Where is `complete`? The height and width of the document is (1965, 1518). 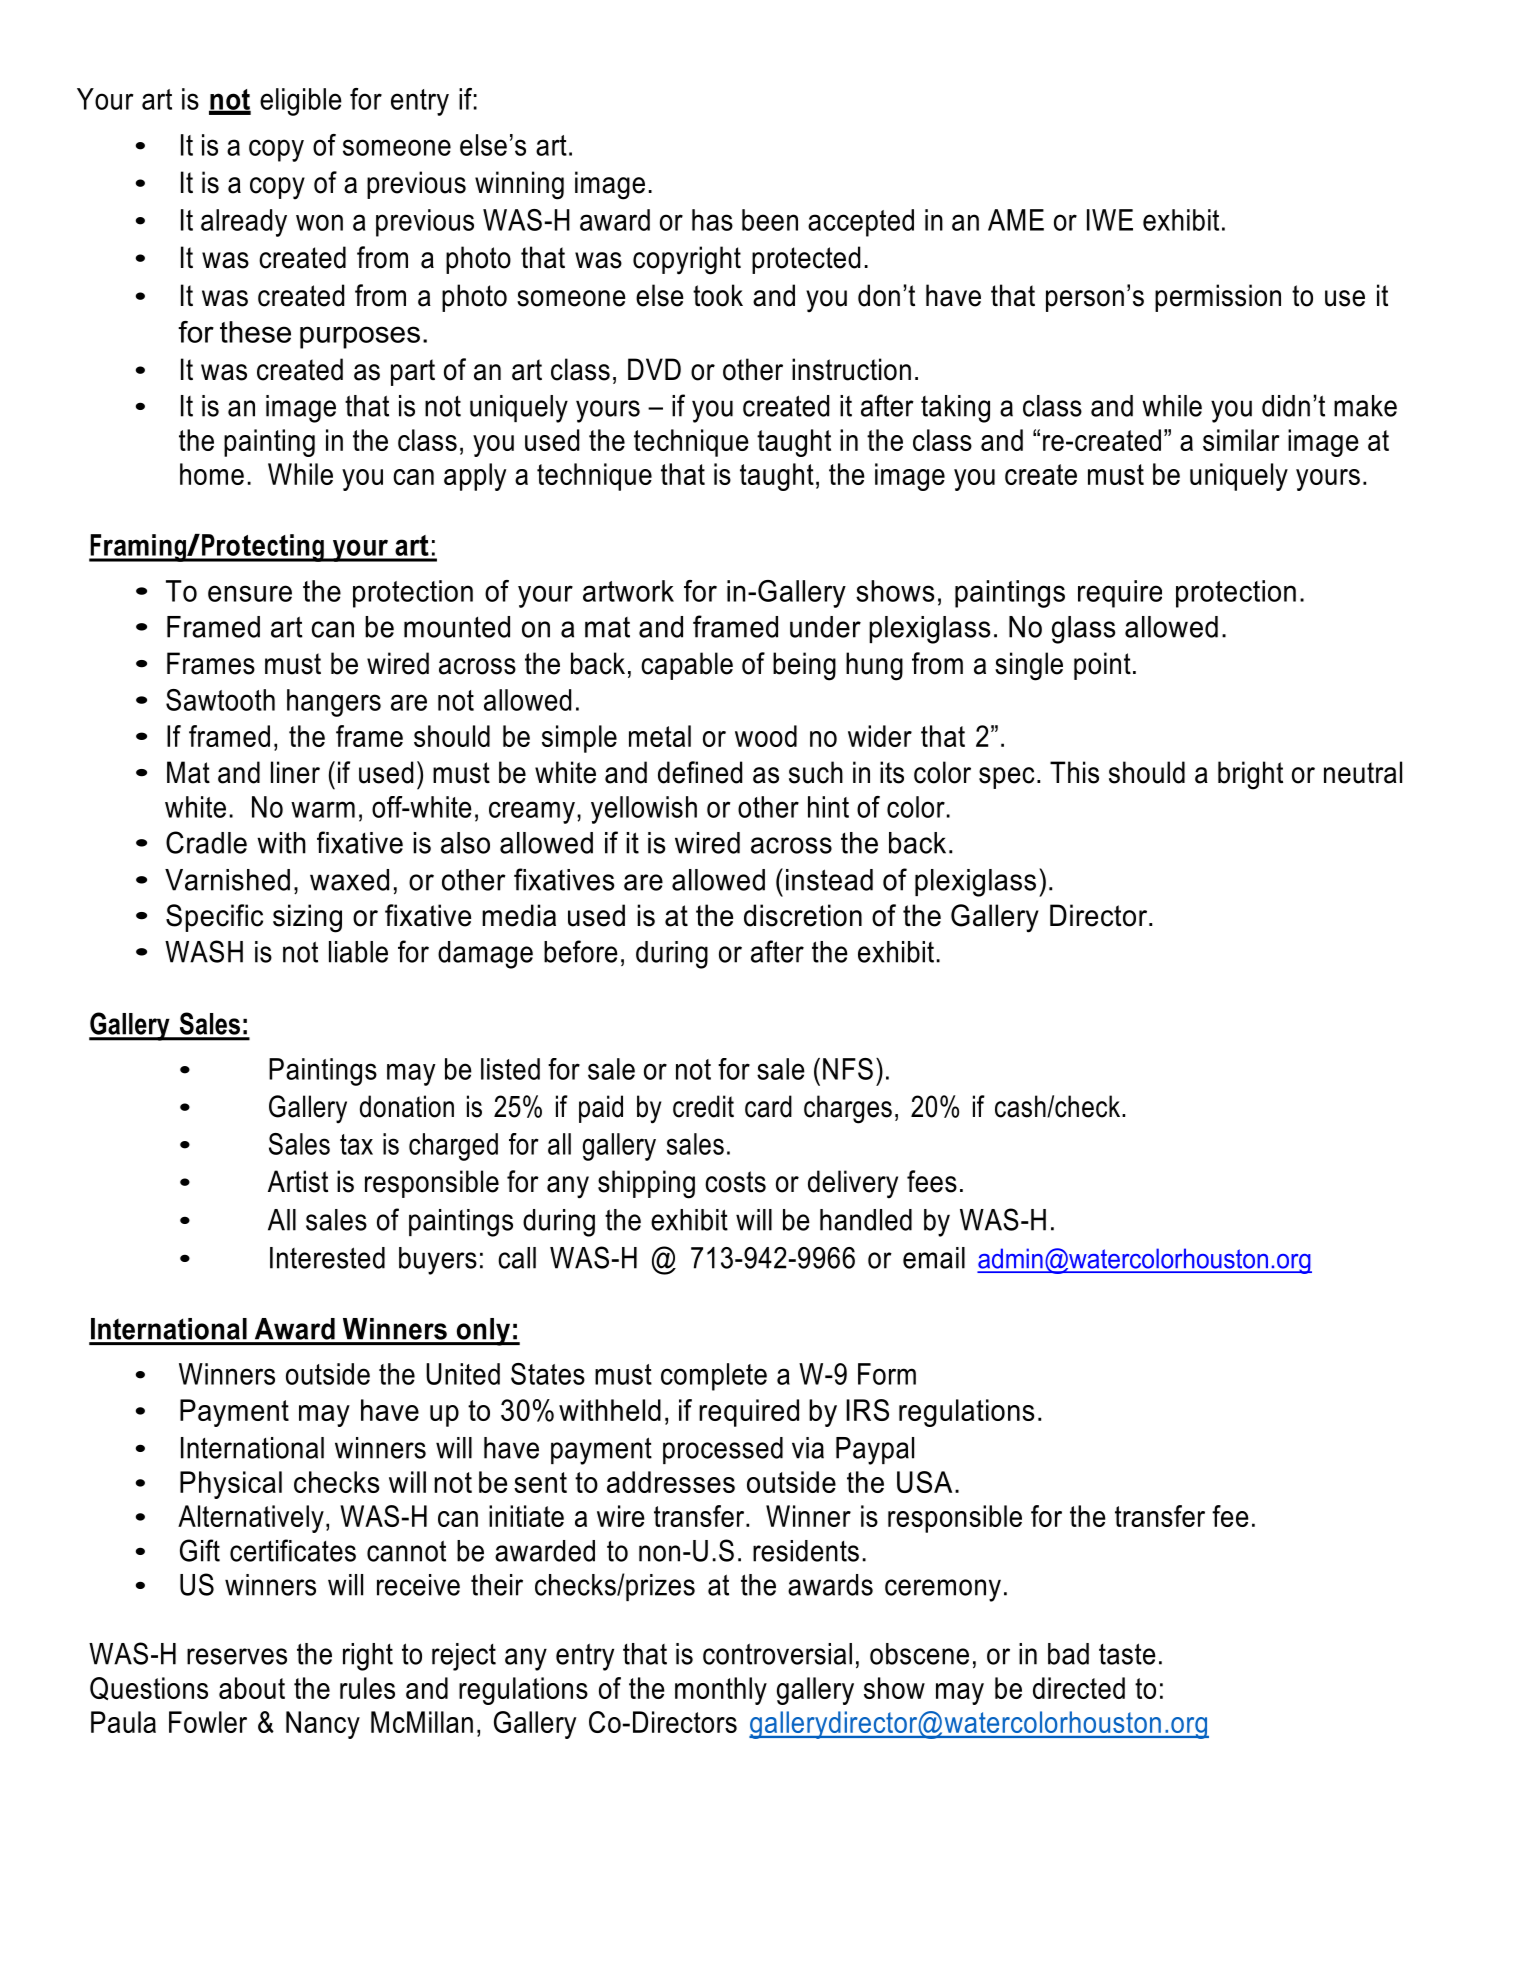 complete is located at coordinates (714, 1377).
